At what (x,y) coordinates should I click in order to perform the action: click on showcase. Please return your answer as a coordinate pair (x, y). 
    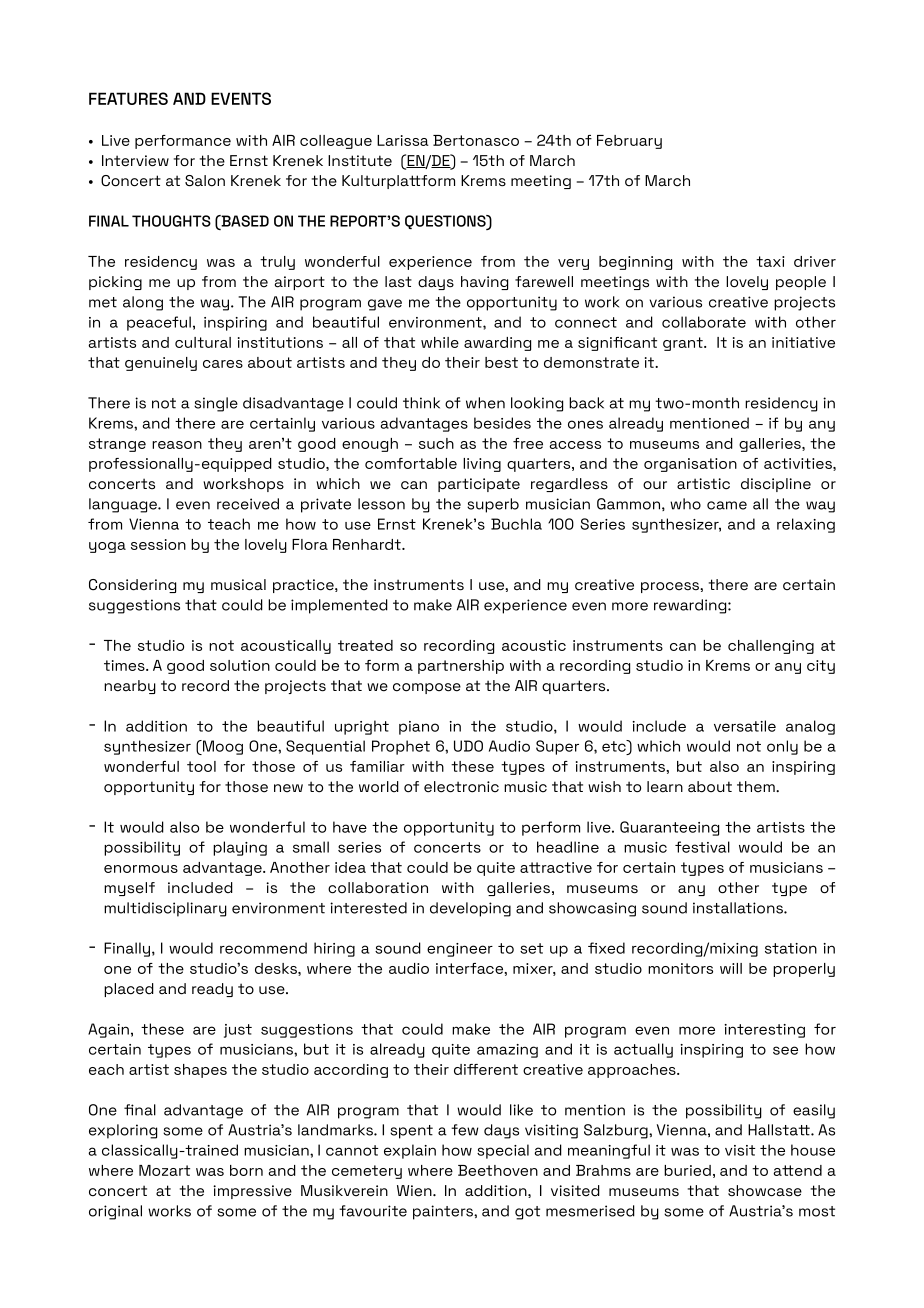
    Looking at the image, I should click on (765, 1191).
